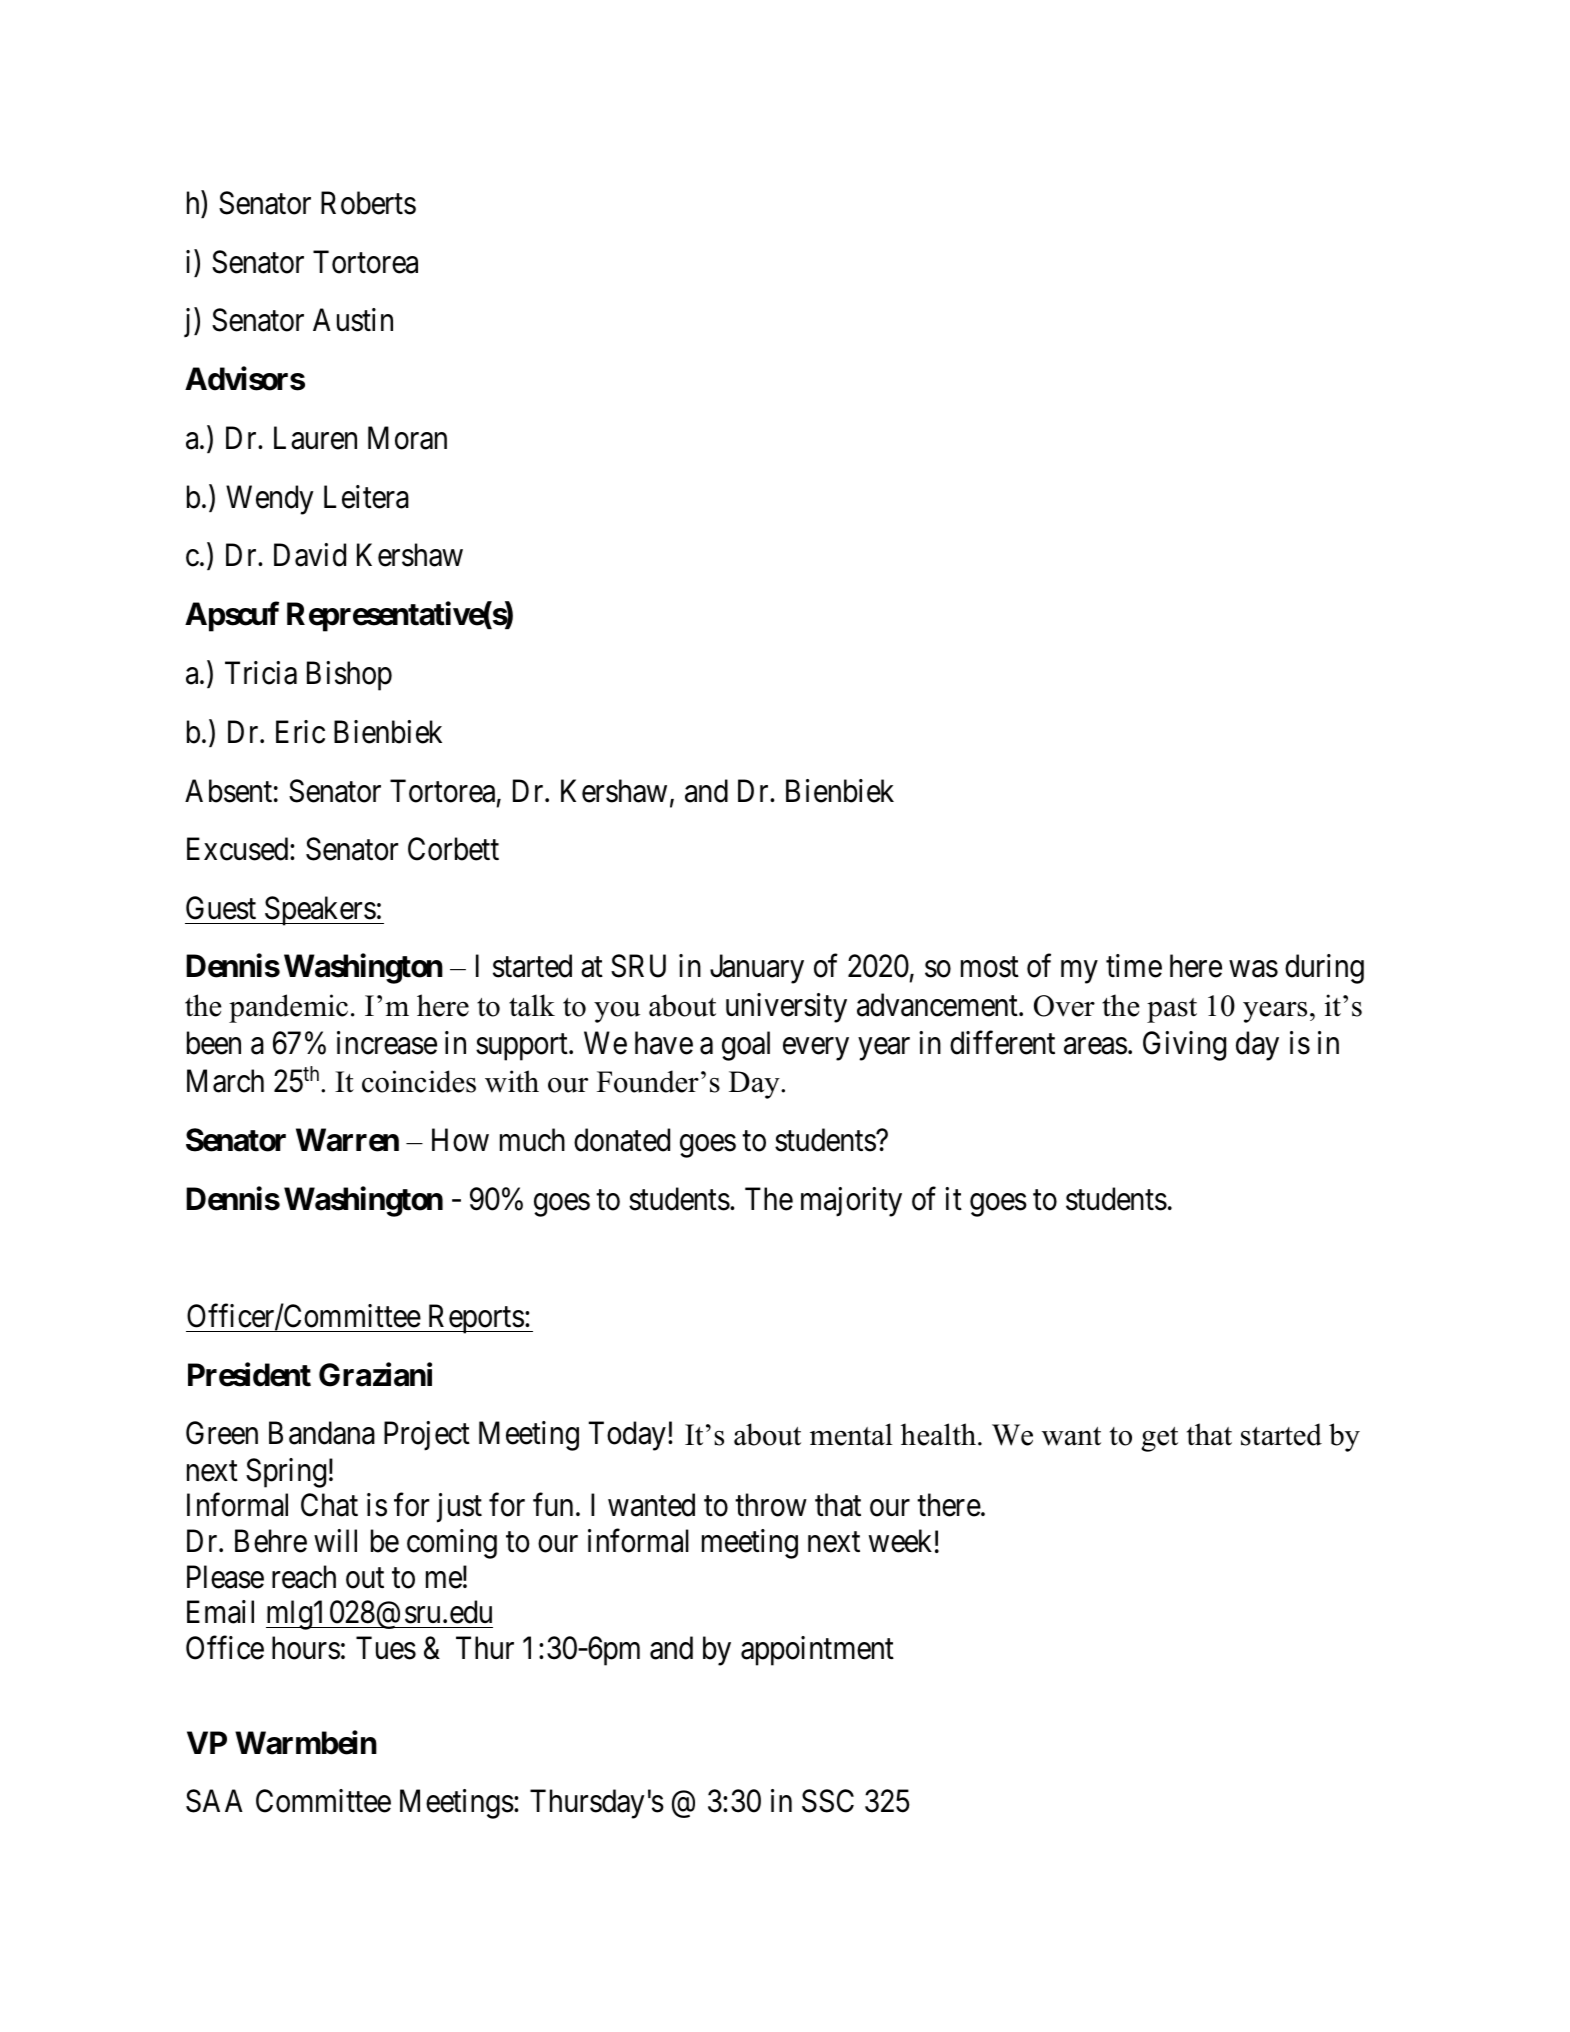 This page has height=2032, width=1570. Describe the element at coordinates (315, 438) in the page. I see `Lauren` at that location.
